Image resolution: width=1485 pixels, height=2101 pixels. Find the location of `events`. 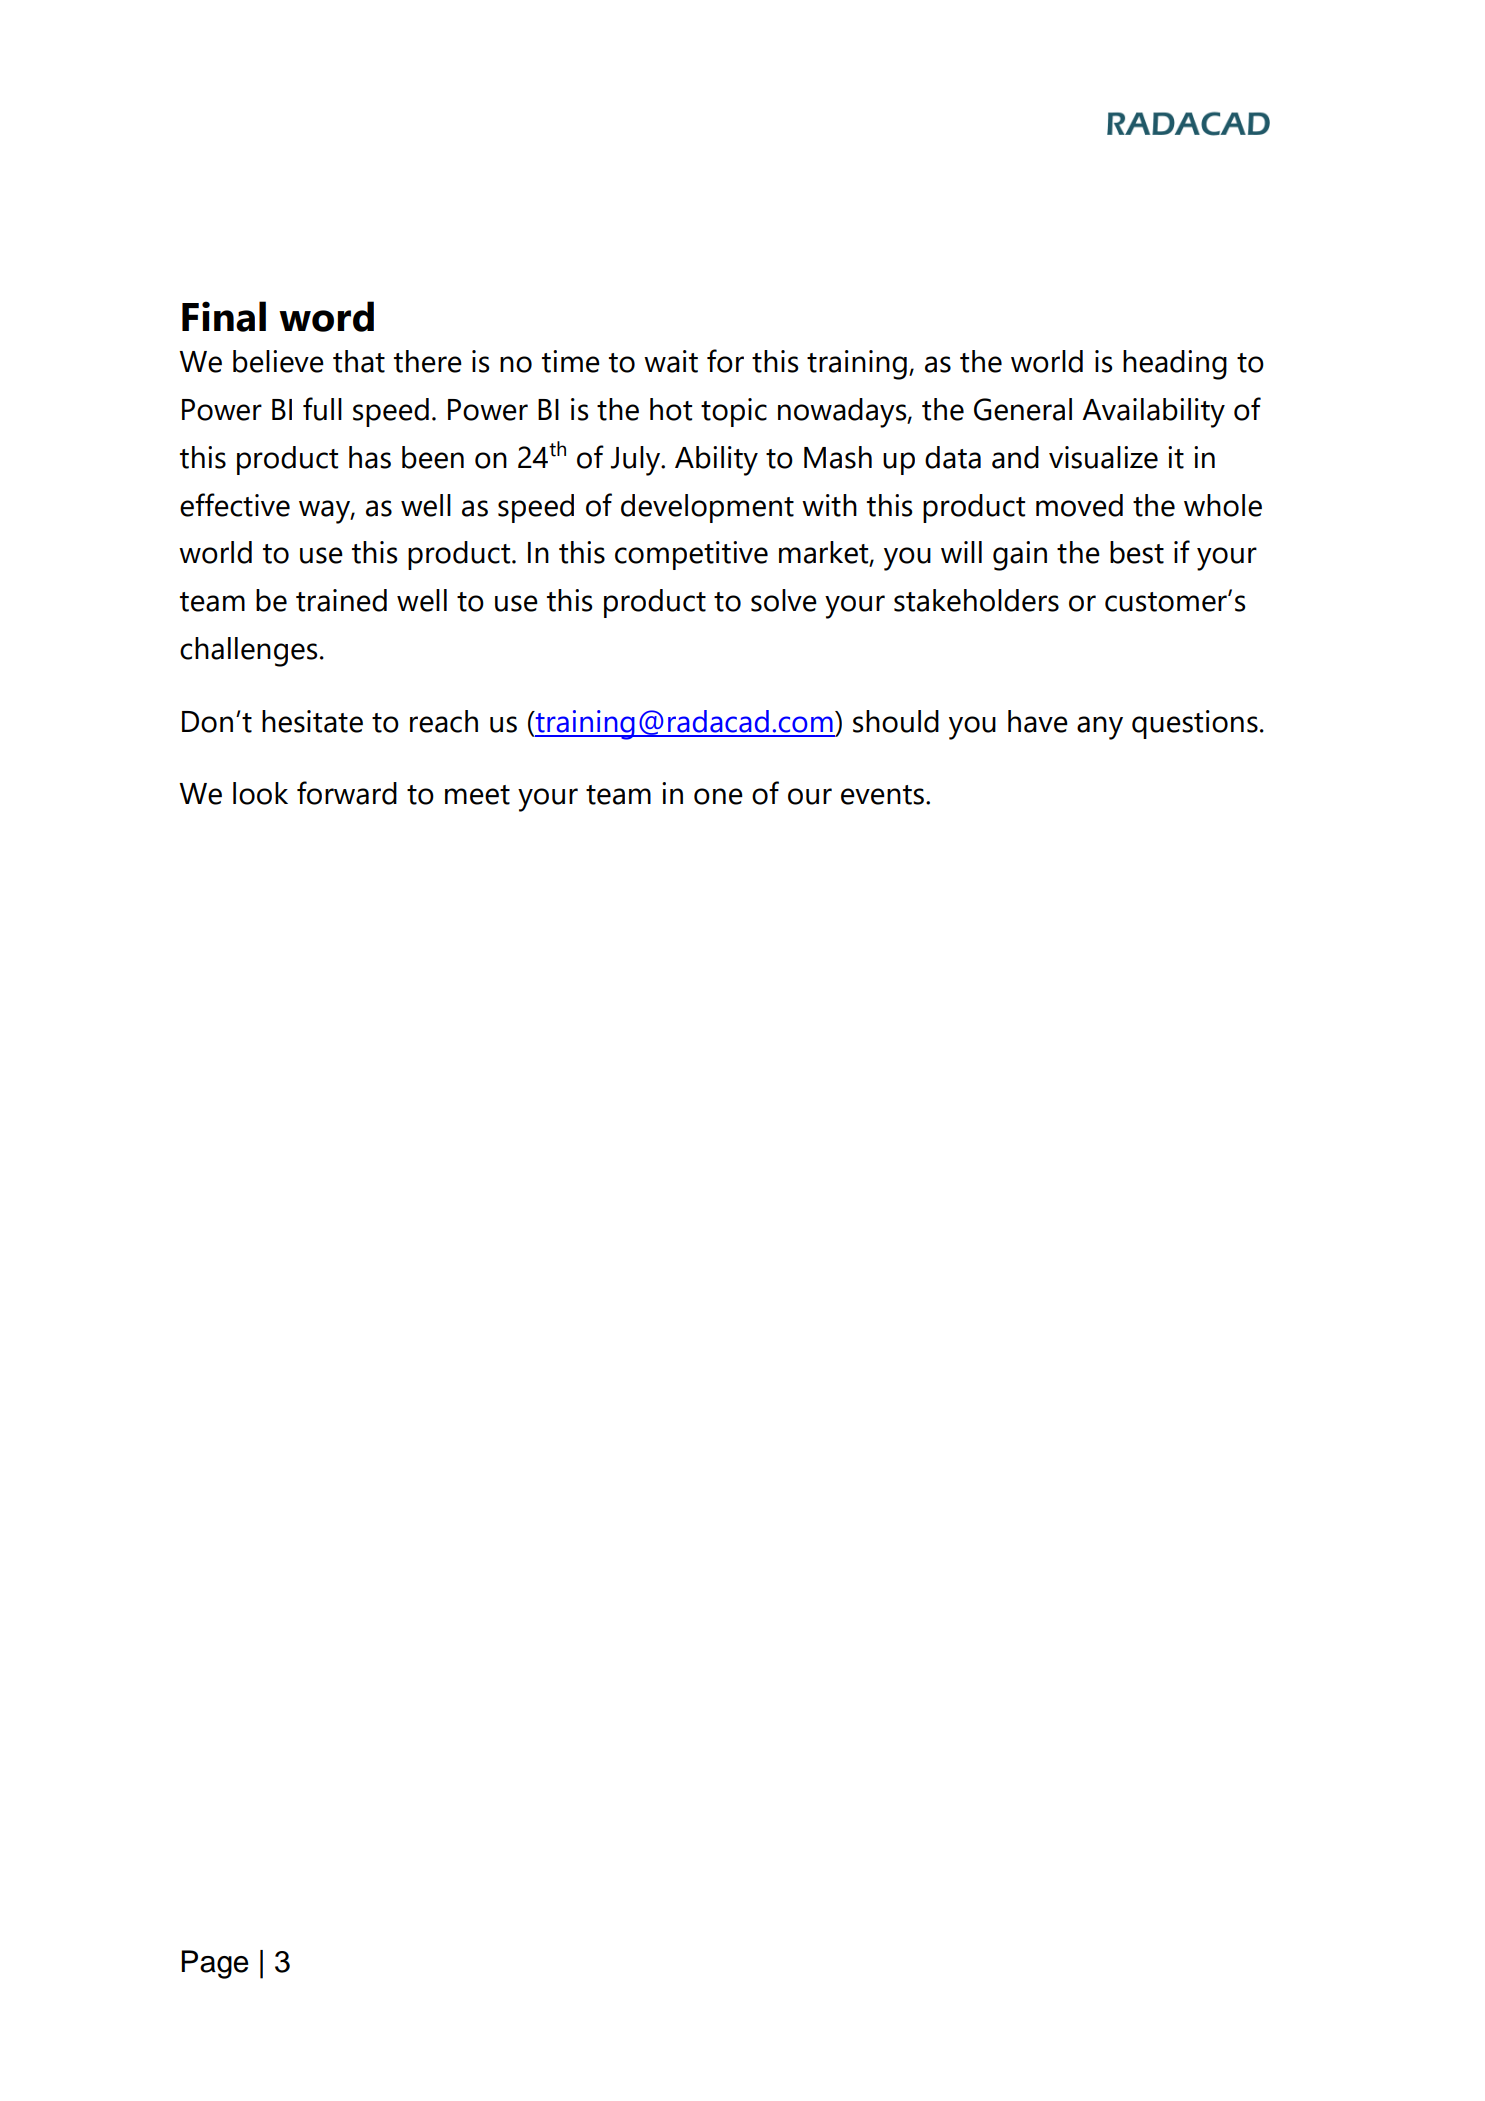

events is located at coordinates (884, 795).
